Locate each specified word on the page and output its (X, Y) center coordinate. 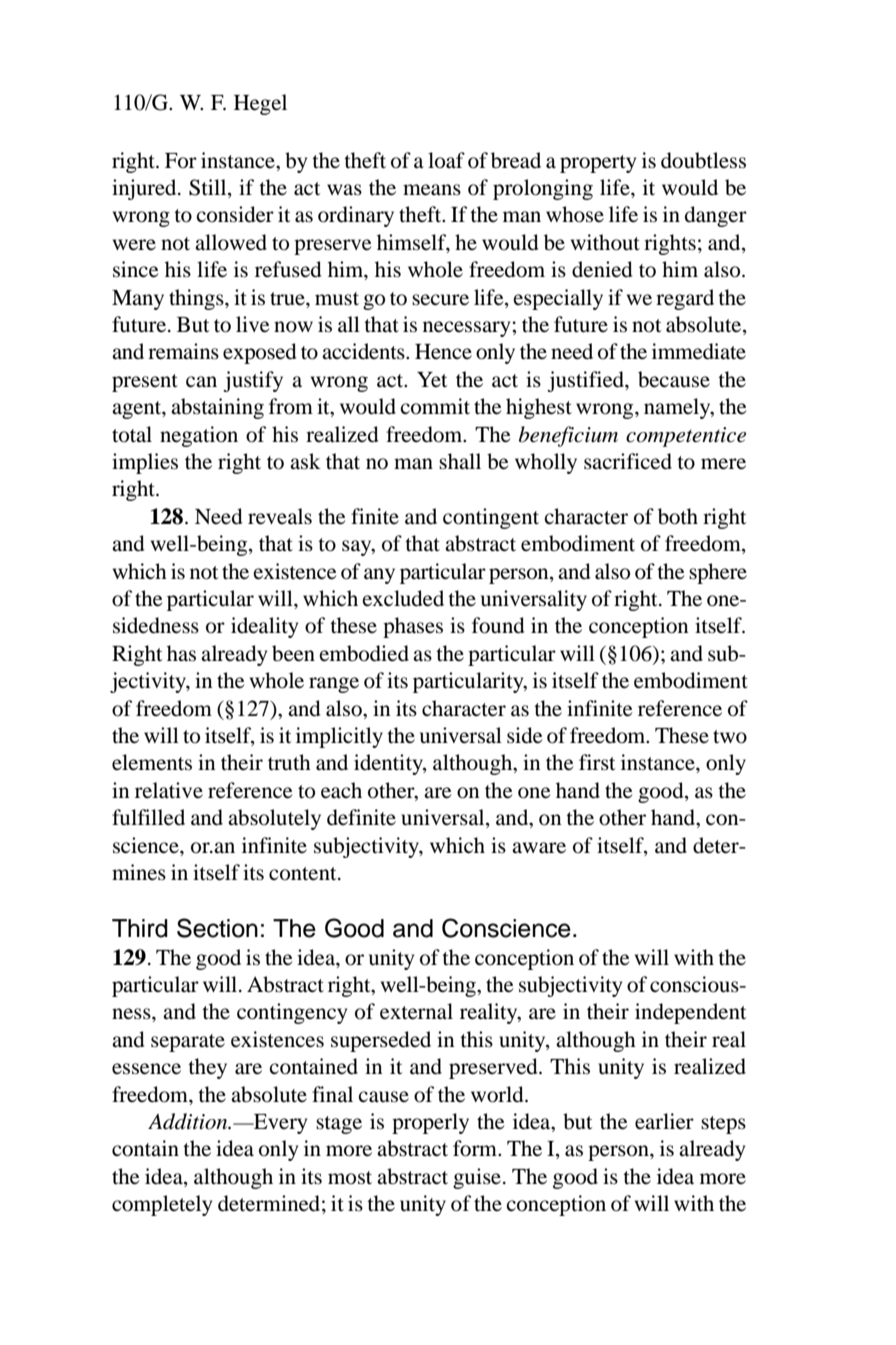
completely (162, 1205)
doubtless (703, 160)
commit (435, 406)
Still (209, 188)
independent (690, 1013)
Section (217, 928)
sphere (718, 573)
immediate (699, 351)
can (201, 382)
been (293, 653)
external (416, 1011)
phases (413, 627)
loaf (446, 160)
